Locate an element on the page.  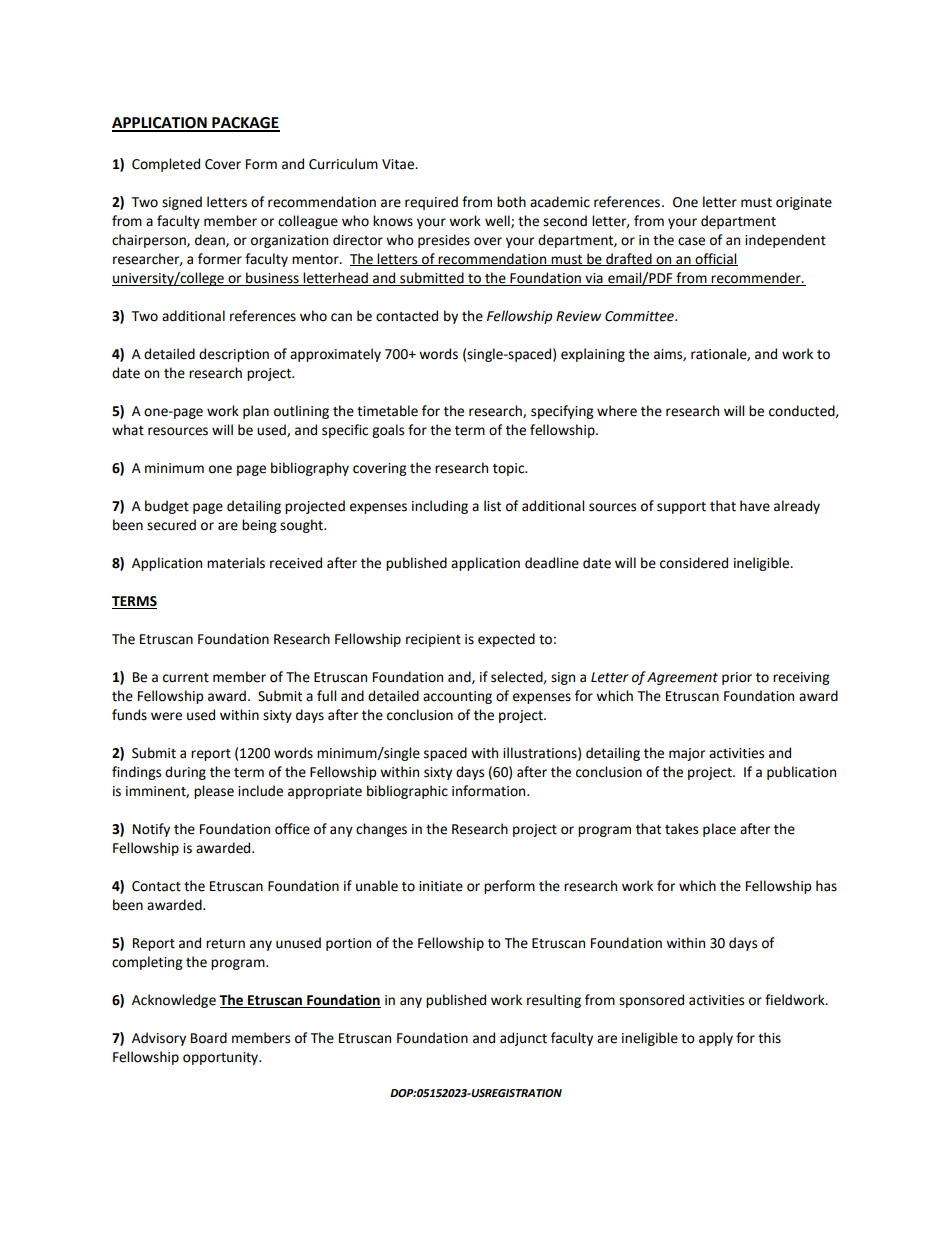
expected is located at coordinates (506, 640).
